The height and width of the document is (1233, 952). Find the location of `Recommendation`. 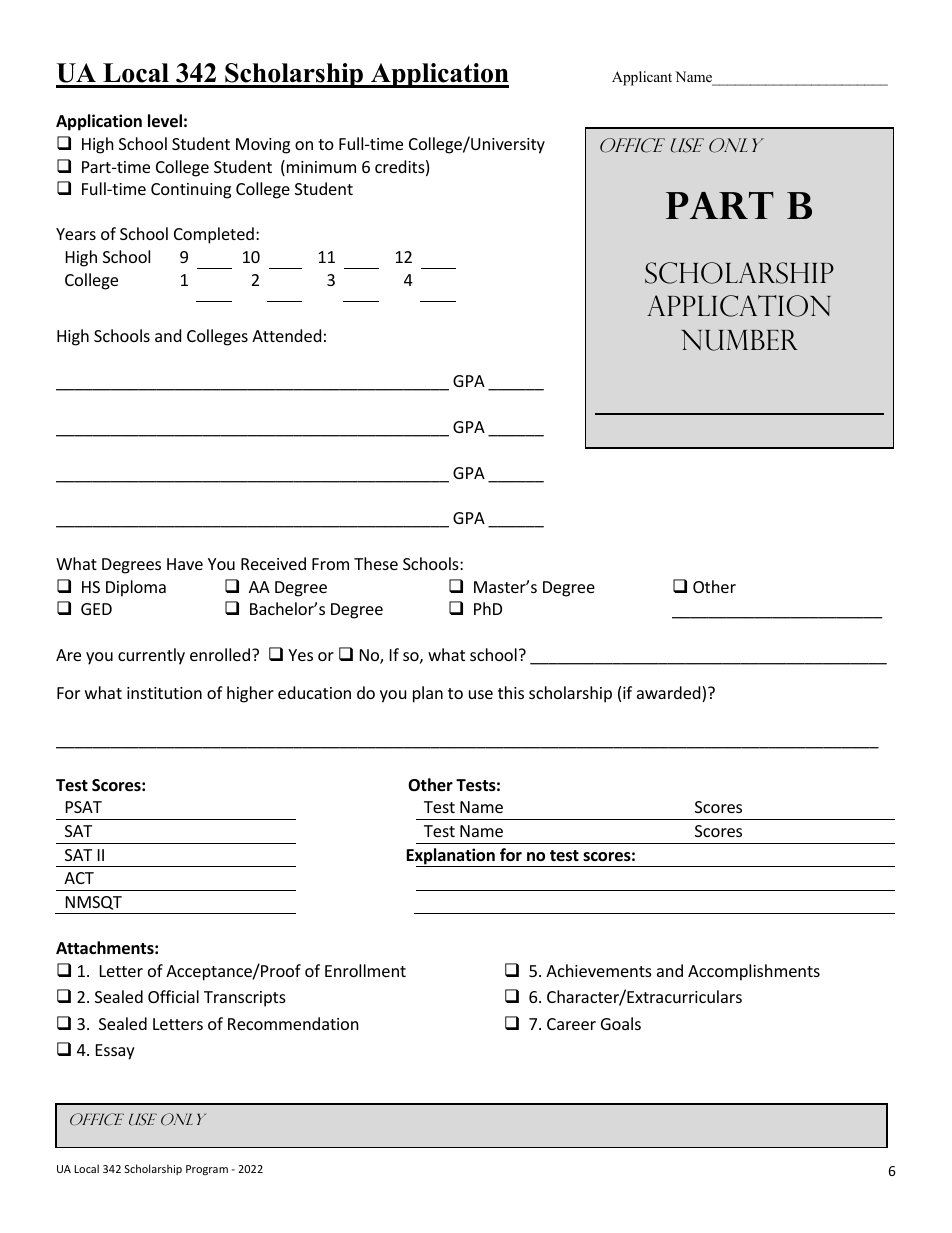

Recommendation is located at coordinates (293, 1023).
